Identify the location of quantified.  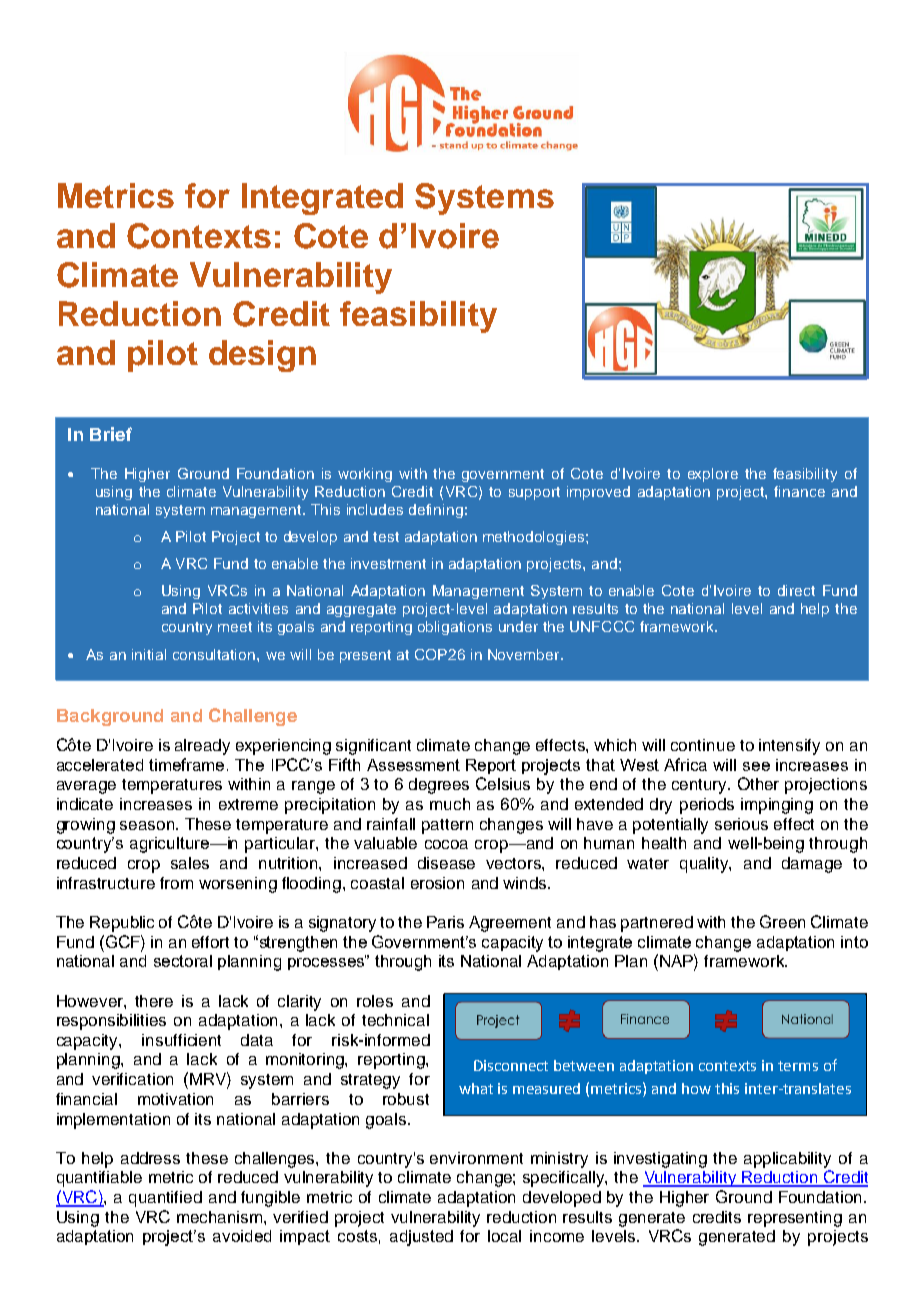
(165, 1199).
